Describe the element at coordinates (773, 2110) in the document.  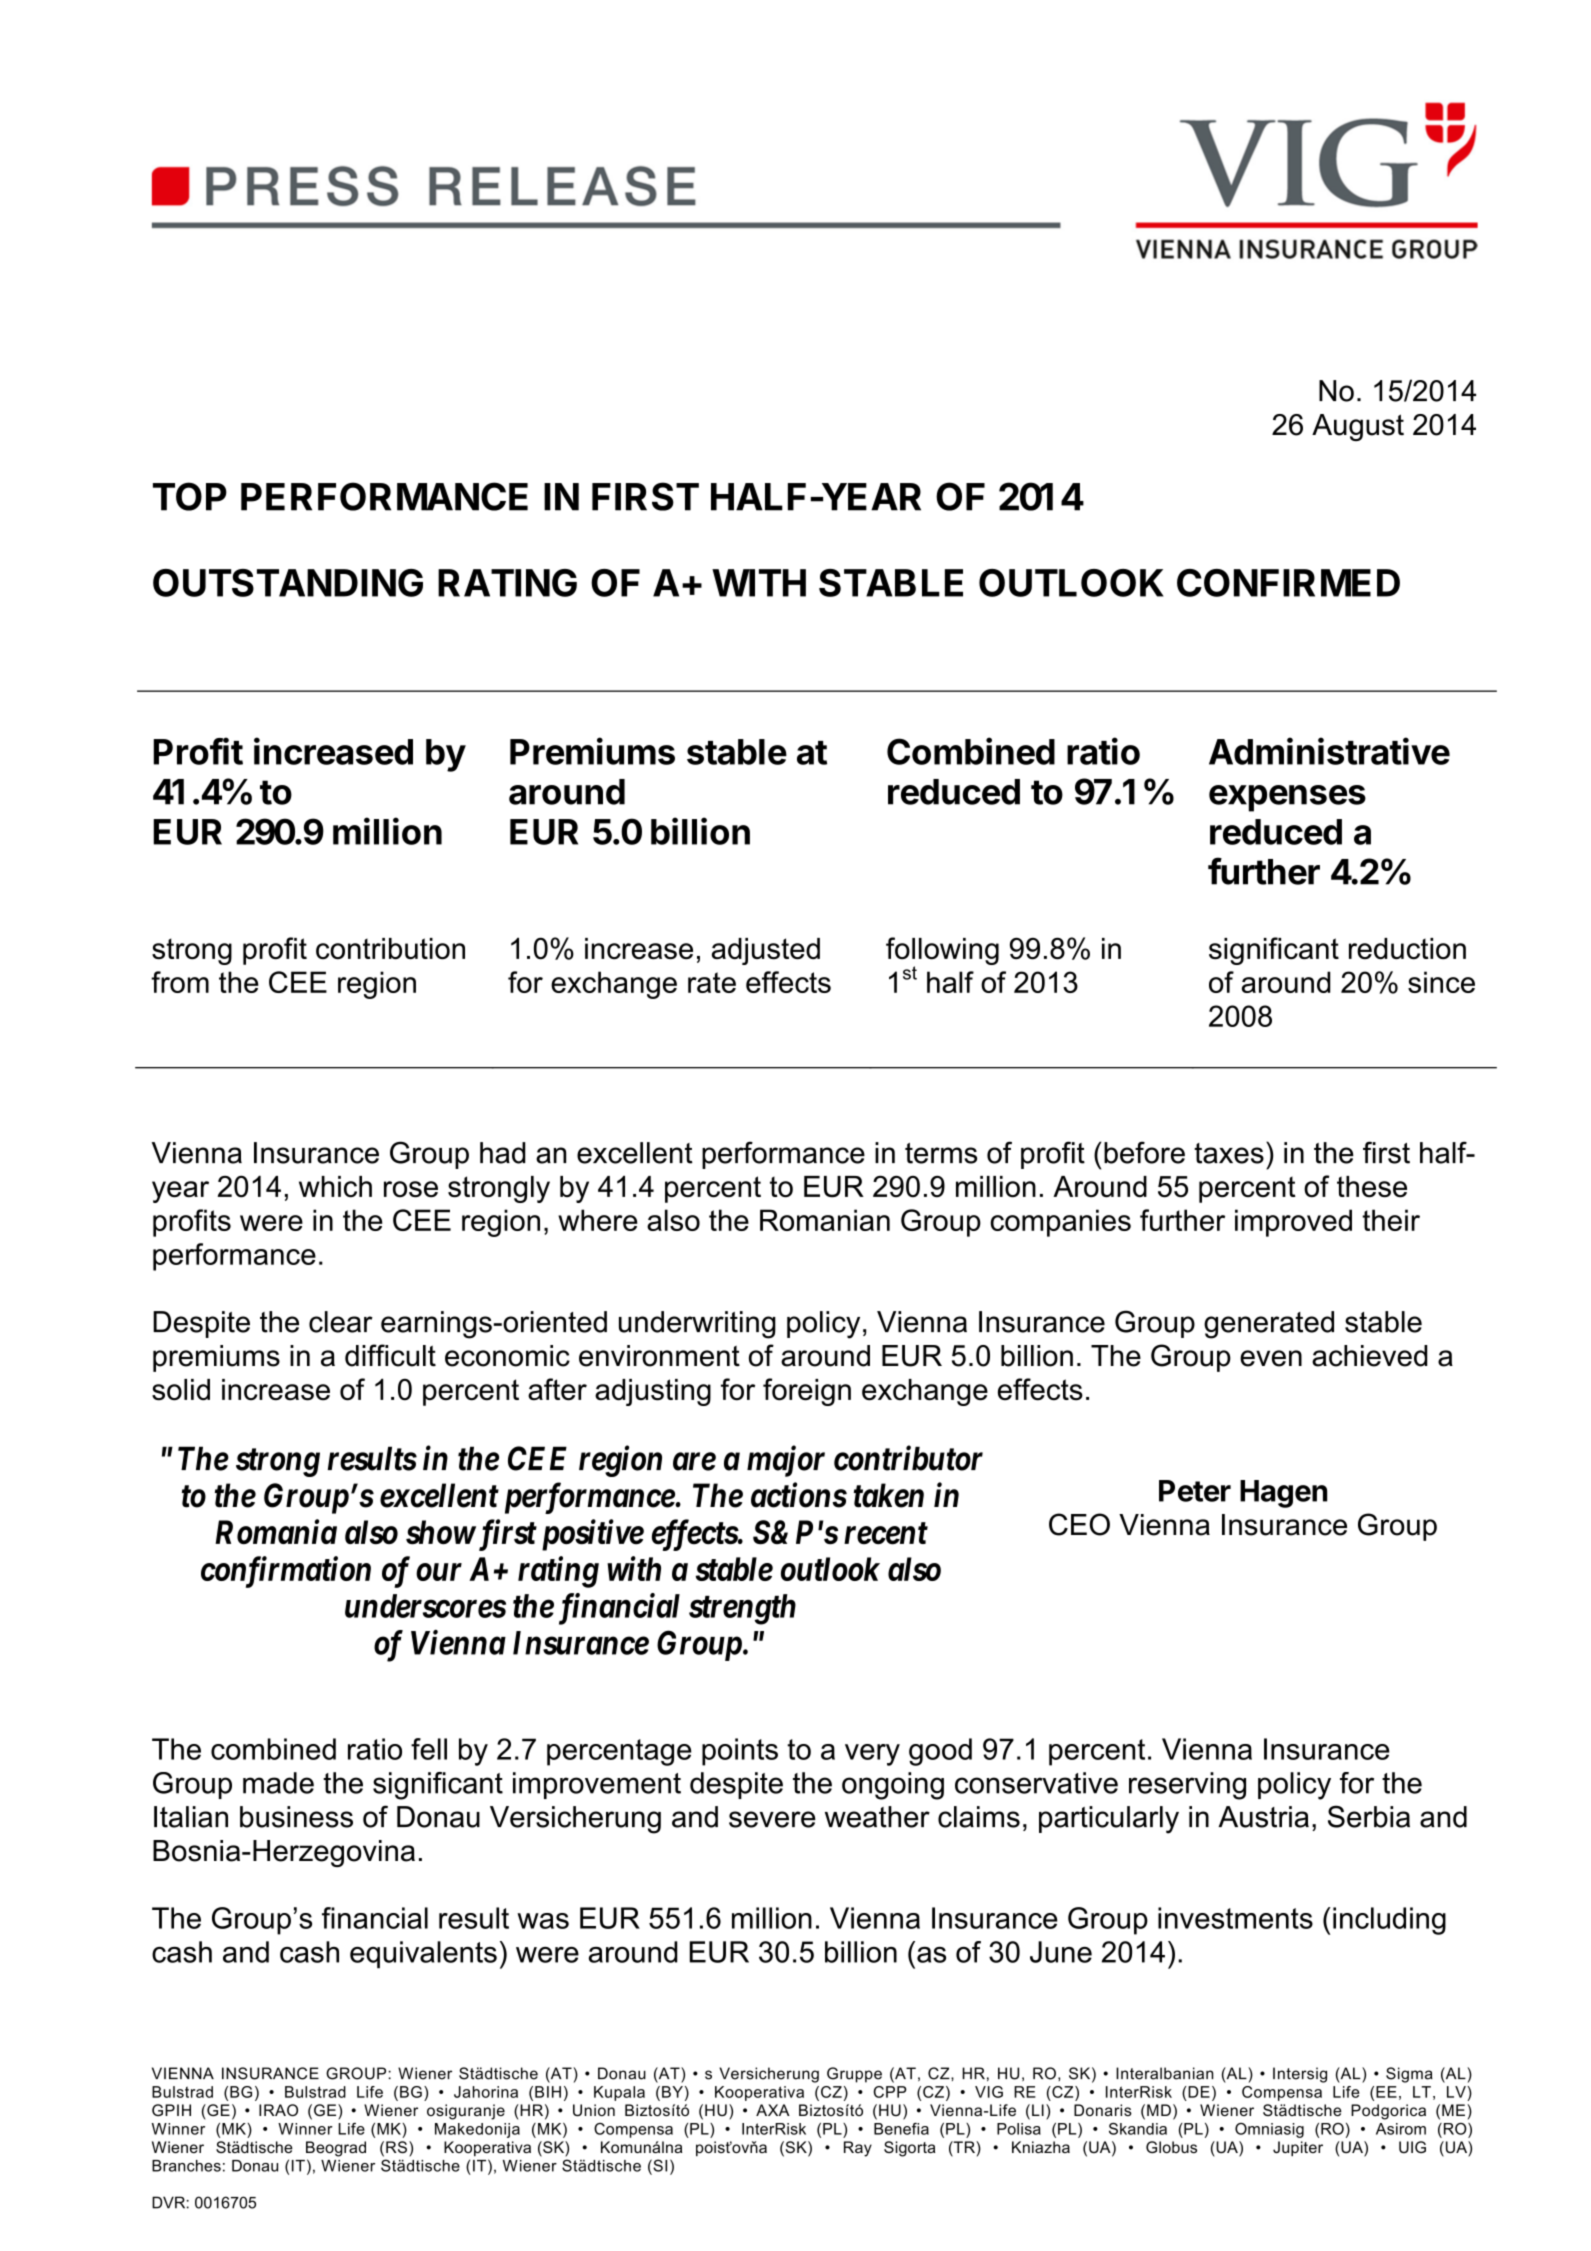
I see `AXA` at that location.
